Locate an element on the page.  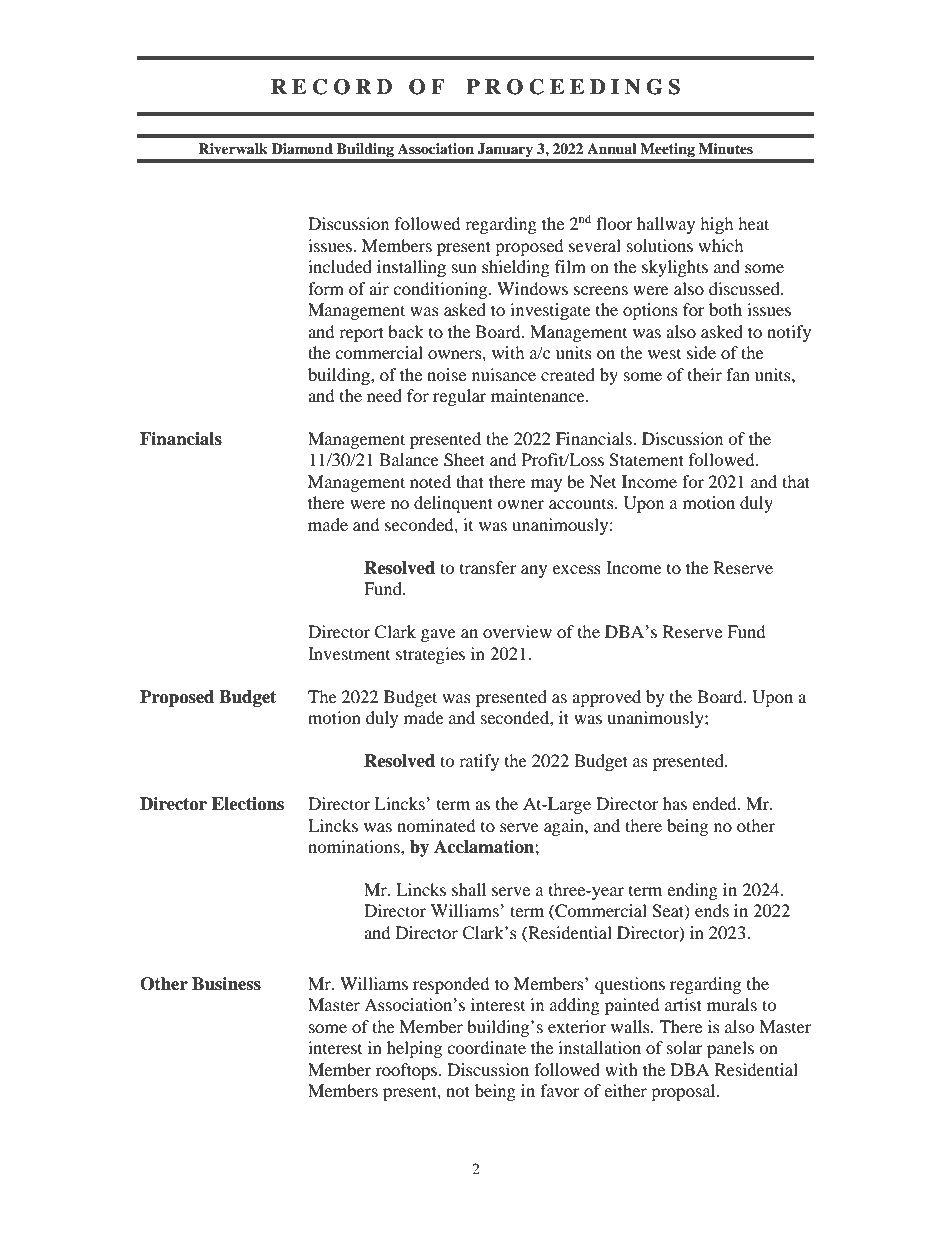
need is located at coordinates (384, 395).
